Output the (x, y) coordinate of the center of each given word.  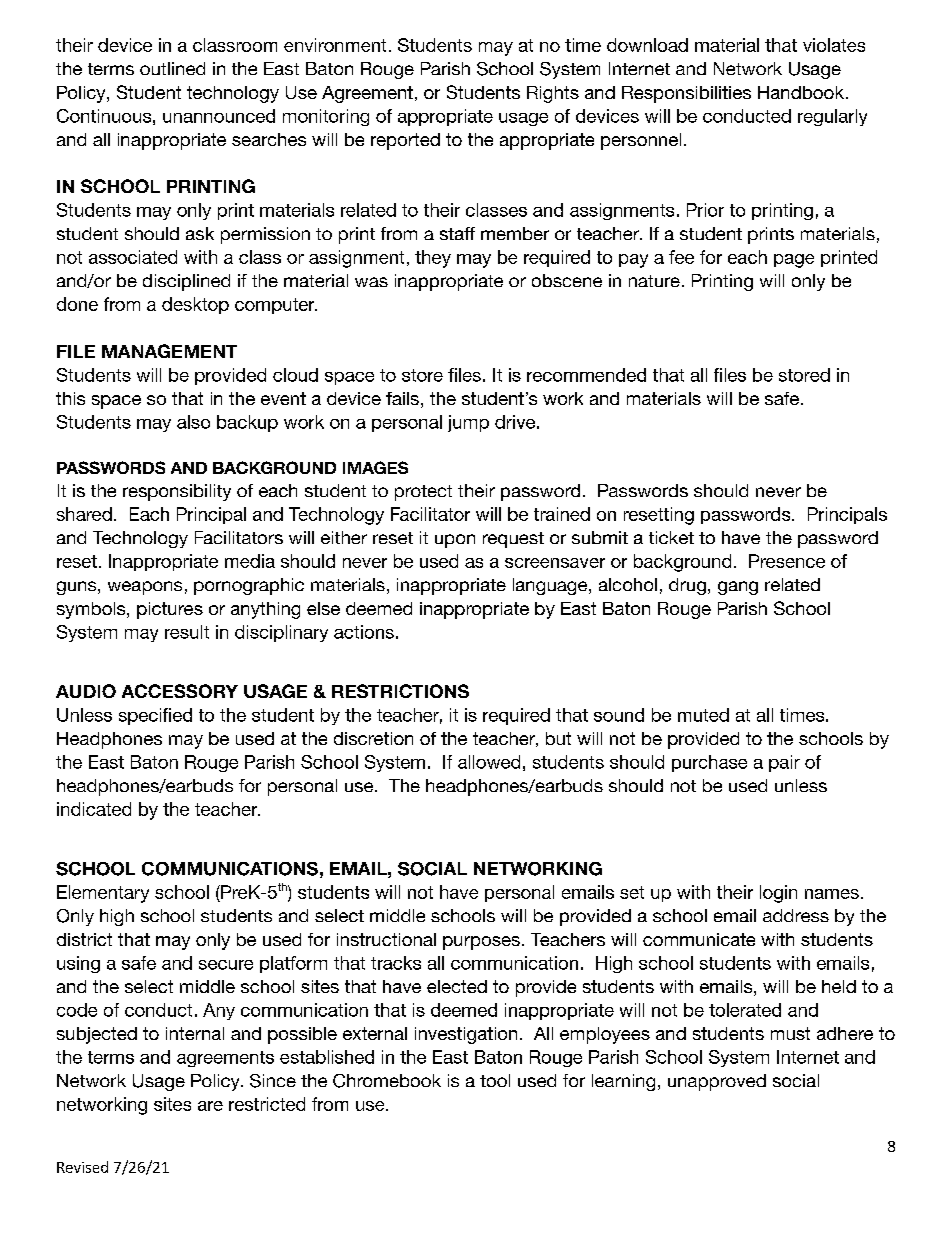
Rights (553, 94)
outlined (172, 68)
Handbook (801, 92)
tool (495, 1080)
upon (455, 541)
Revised (82, 1167)
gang (738, 588)
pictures (170, 610)
